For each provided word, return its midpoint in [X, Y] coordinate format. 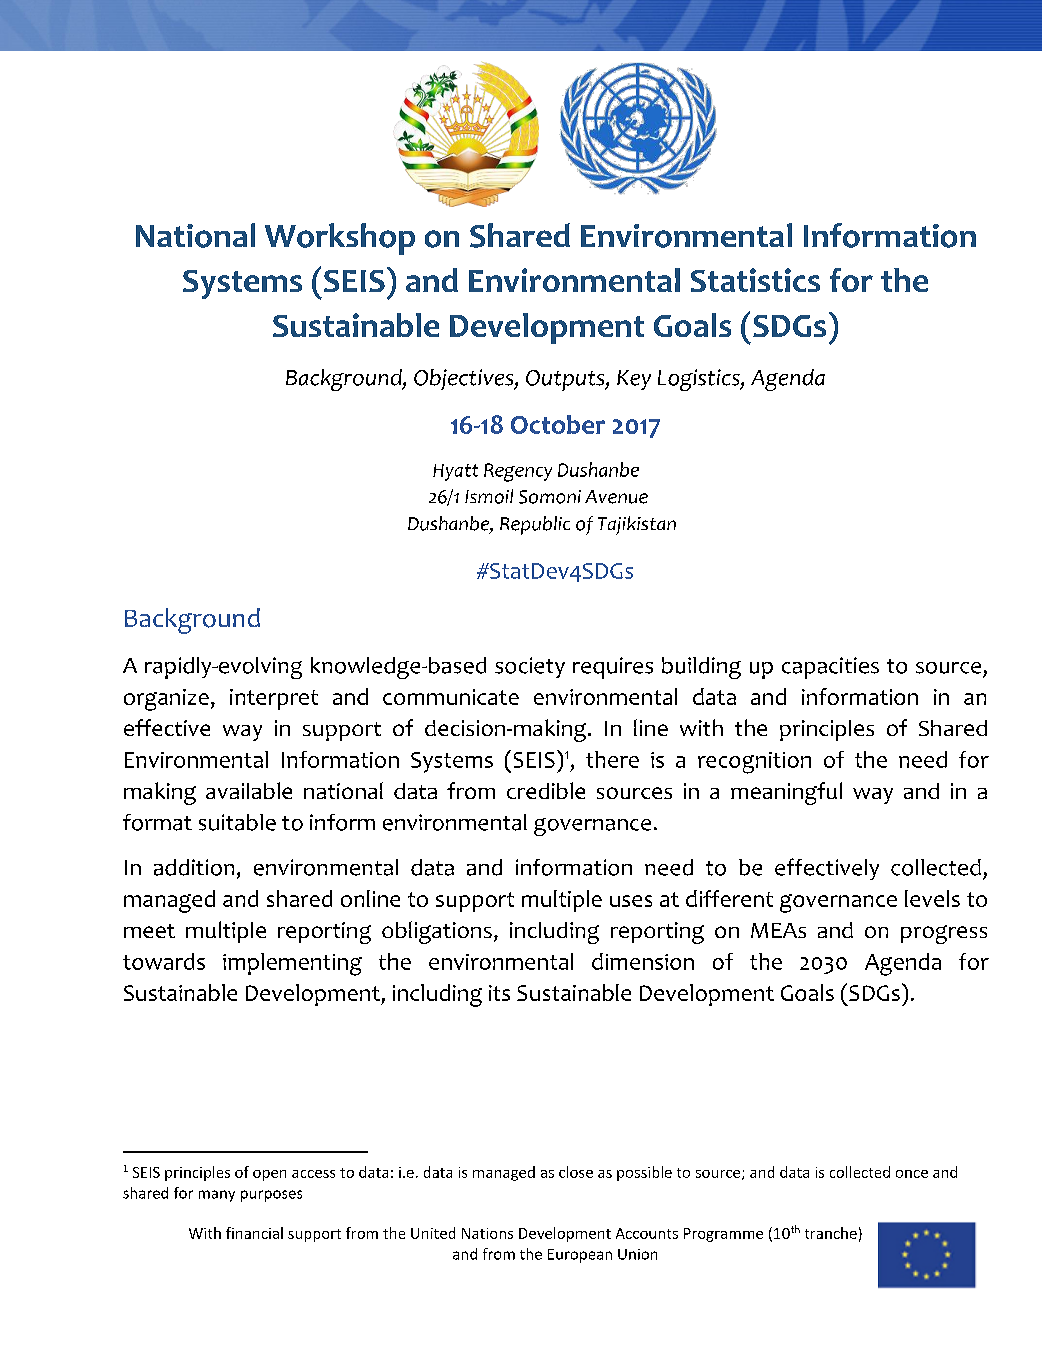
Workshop [340, 239]
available [249, 790]
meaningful [786, 793]
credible [546, 790]
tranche [831, 1233]
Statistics [755, 280]
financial [254, 1233]
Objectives [465, 379]
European [580, 1256]
